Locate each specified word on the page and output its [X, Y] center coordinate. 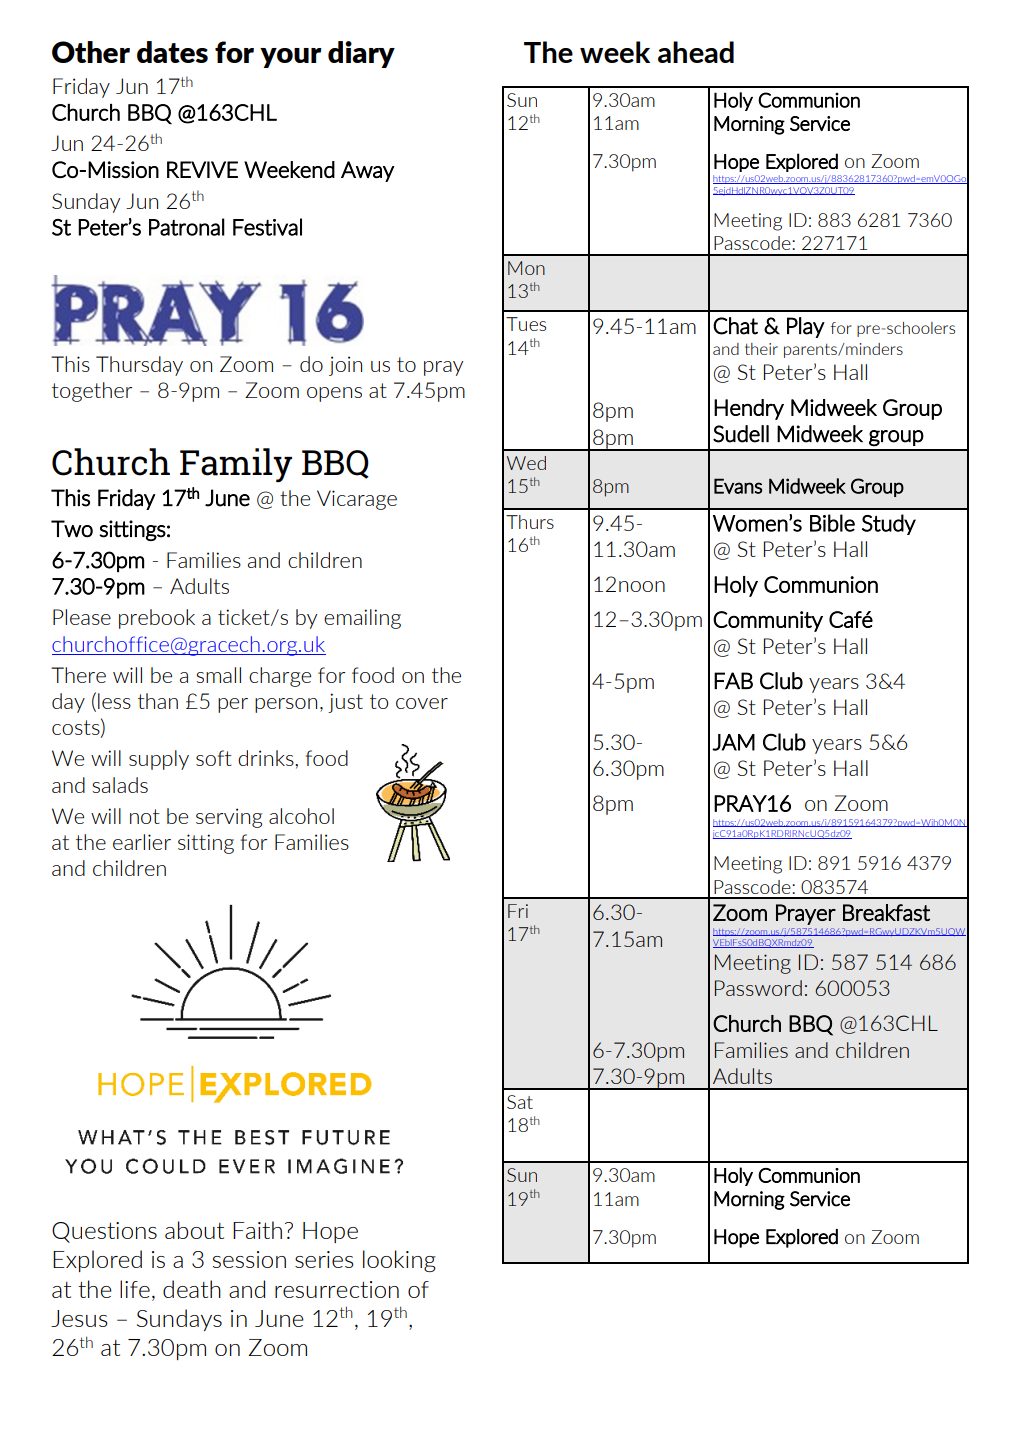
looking [399, 1261]
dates [172, 52]
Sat [520, 1102]
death [192, 1289]
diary [361, 54]
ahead [696, 52]
